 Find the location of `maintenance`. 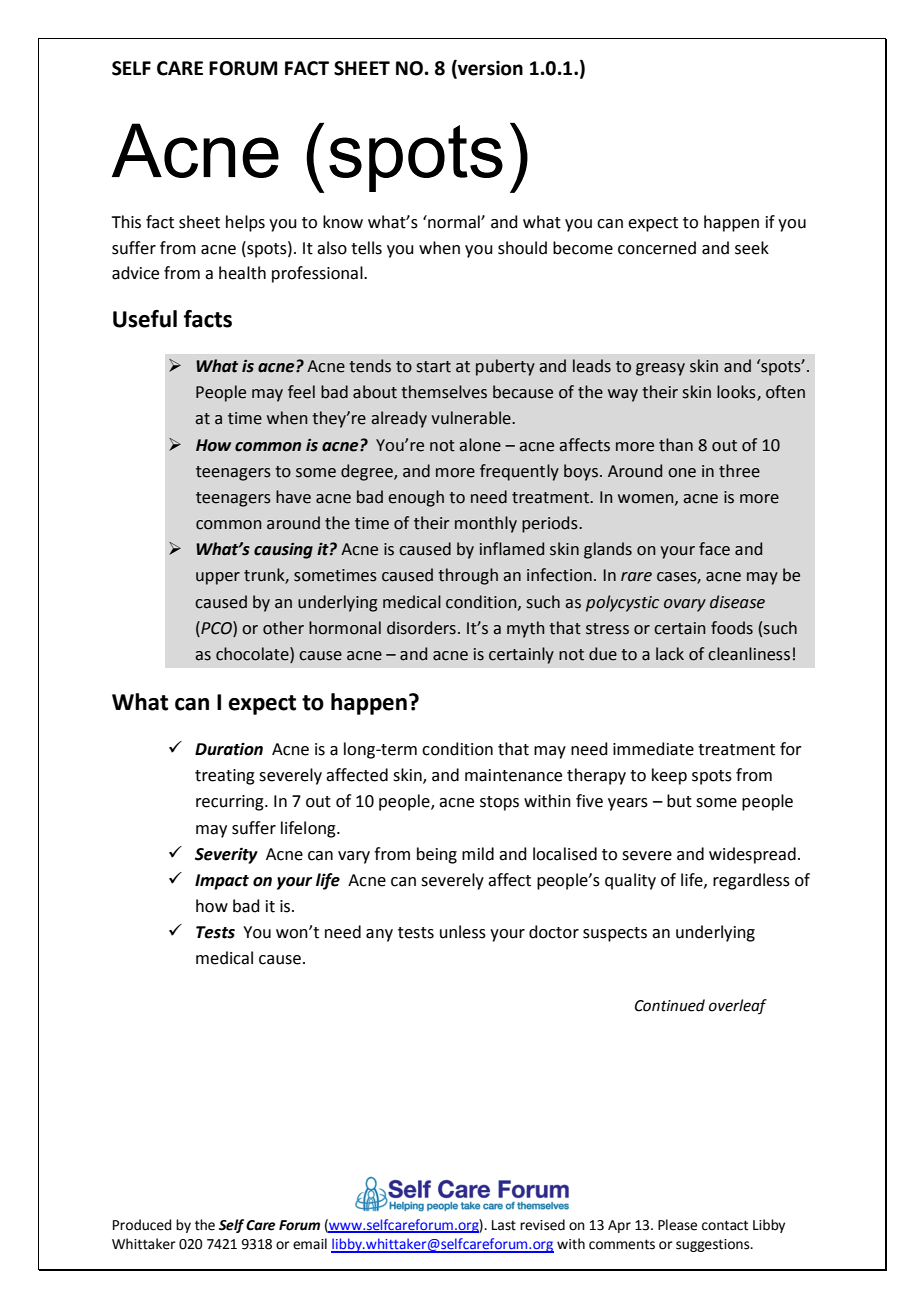

maintenance is located at coordinates (513, 775).
